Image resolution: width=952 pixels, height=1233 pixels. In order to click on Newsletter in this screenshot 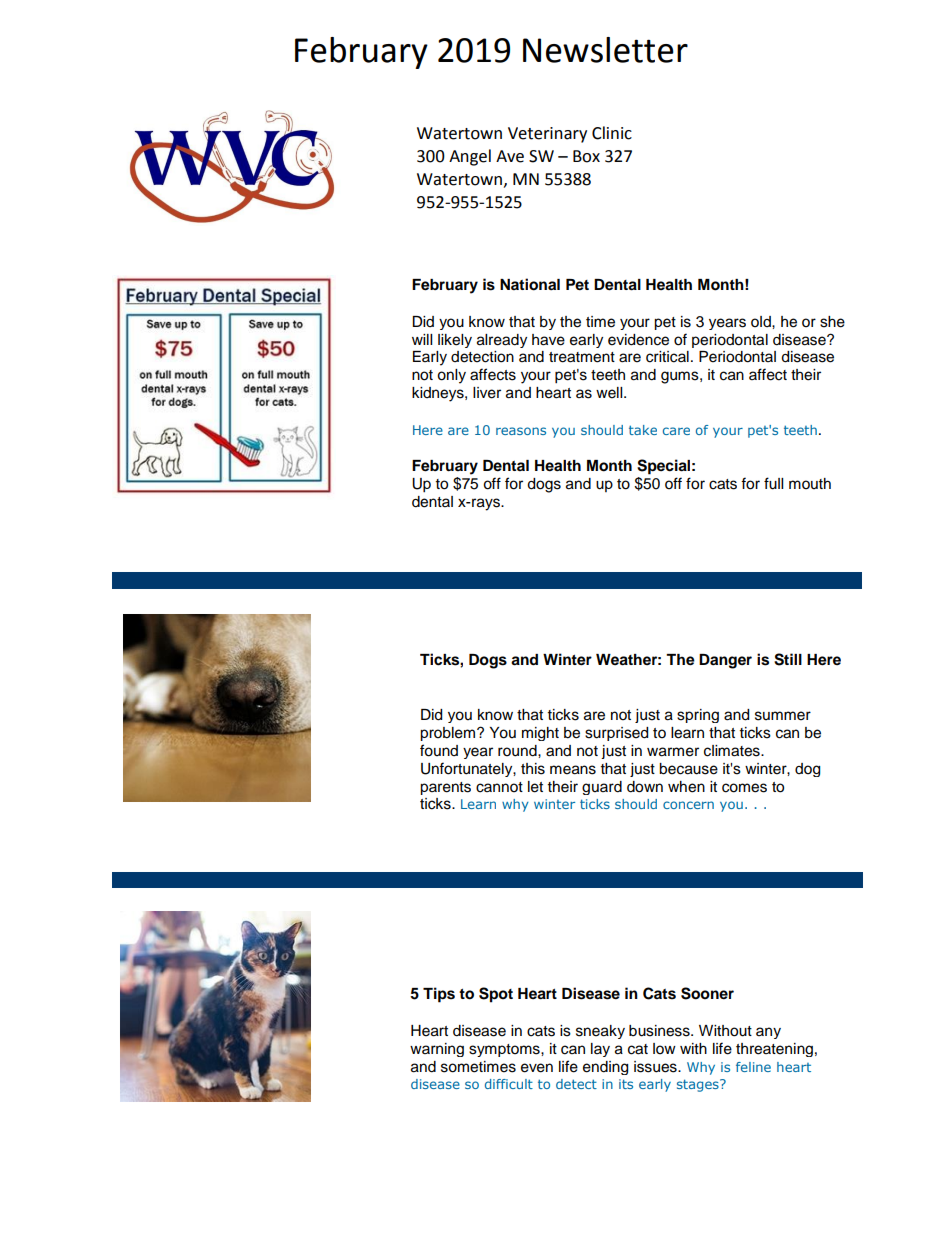, I will do `click(605, 50)`.
